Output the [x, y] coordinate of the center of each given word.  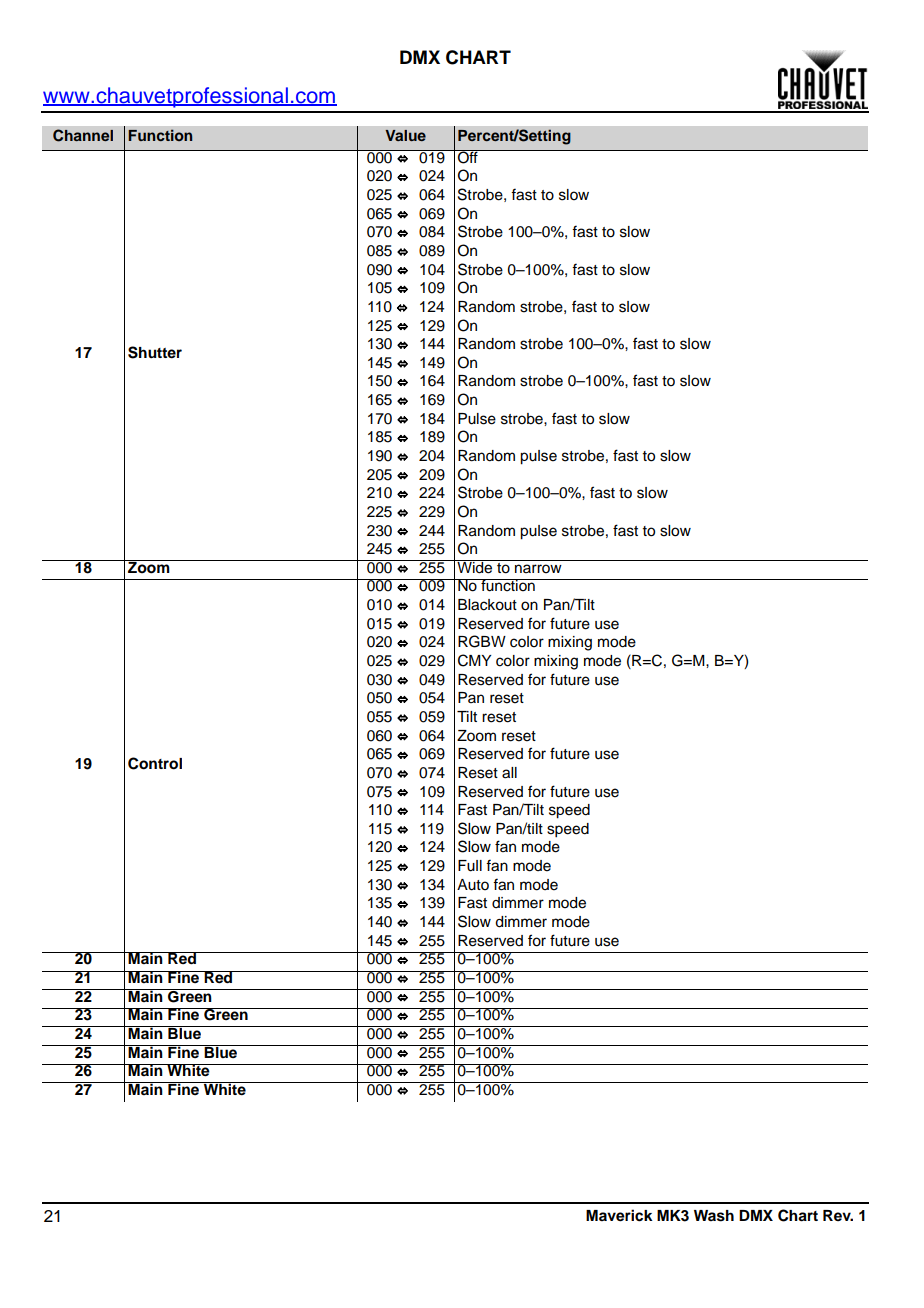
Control [155, 763]
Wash [714, 1216]
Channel [83, 135]
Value [405, 135]
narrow [538, 569]
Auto [473, 885]
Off [468, 157]
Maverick [619, 1215]
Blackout [487, 605]
